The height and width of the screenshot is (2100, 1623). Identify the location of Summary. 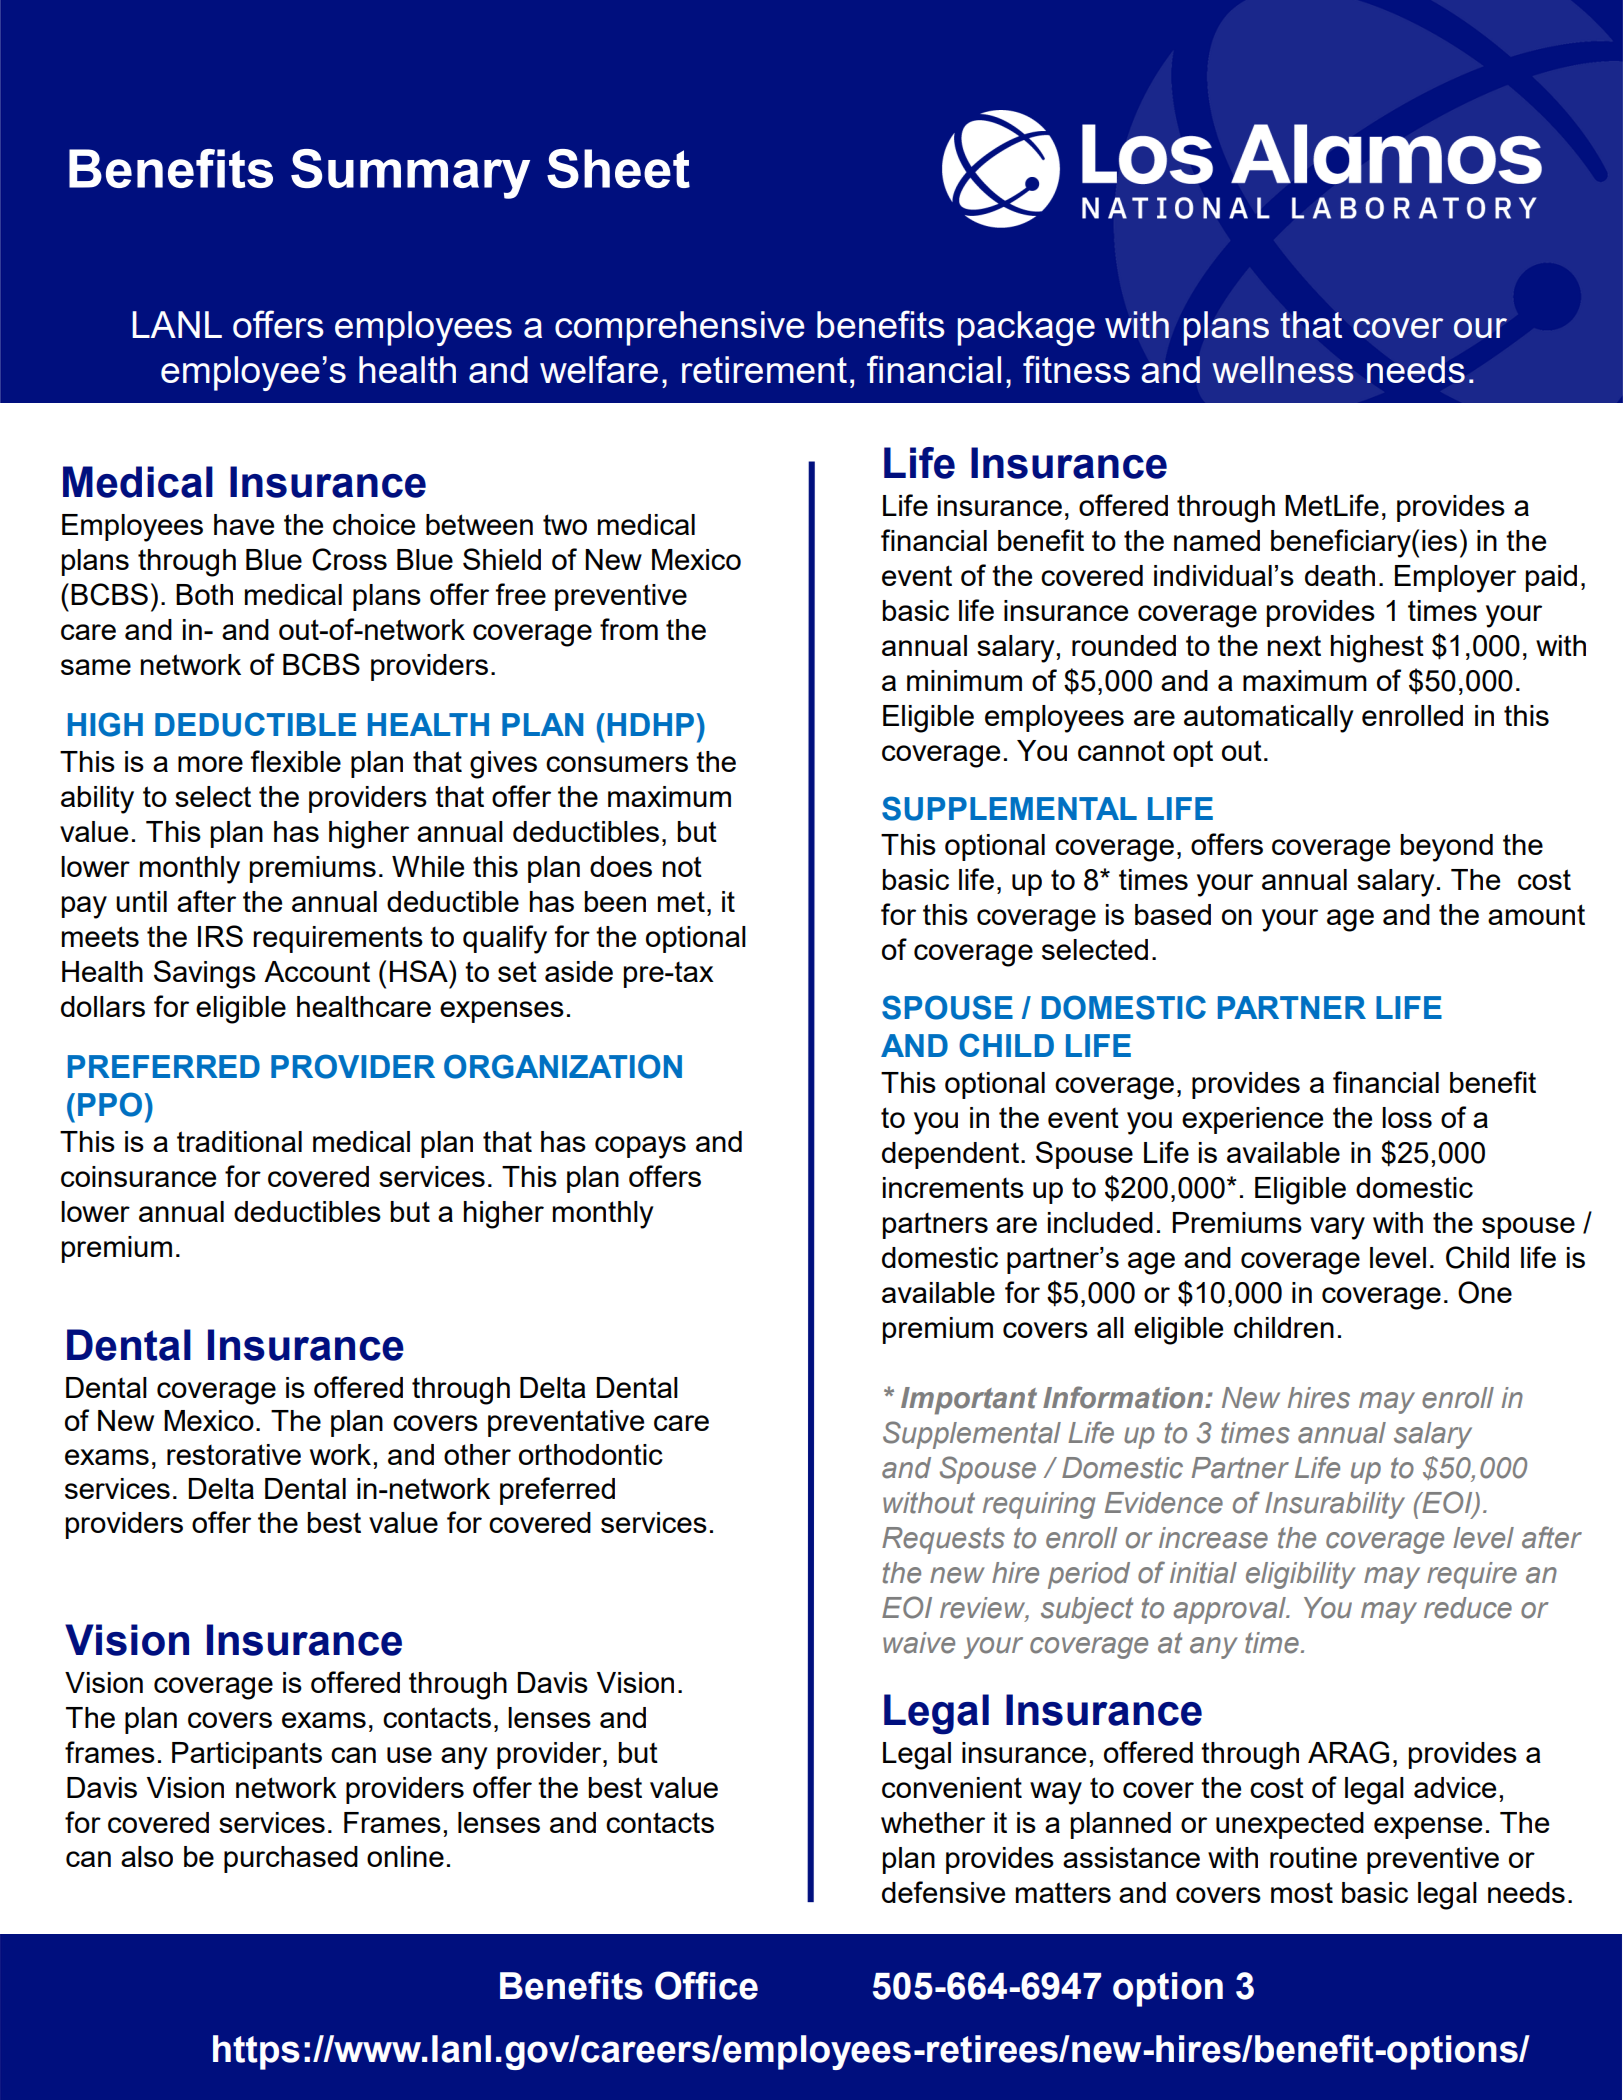
(410, 174).
